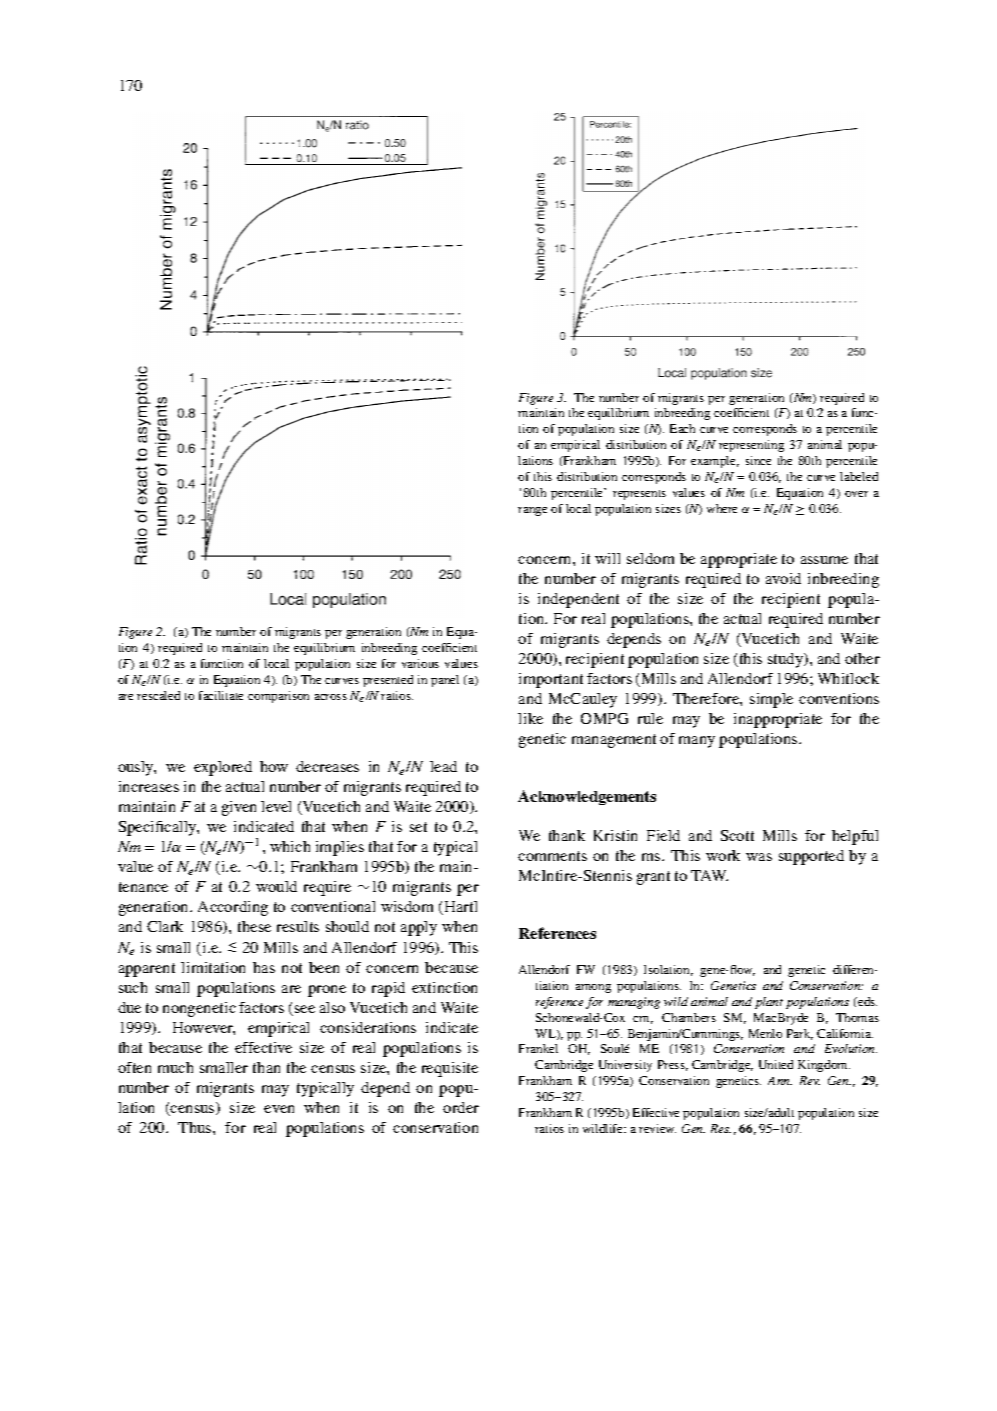 This image has width=997, height=1411. What do you see at coordinates (532, 511) in the image?
I see `range` at bounding box center [532, 511].
